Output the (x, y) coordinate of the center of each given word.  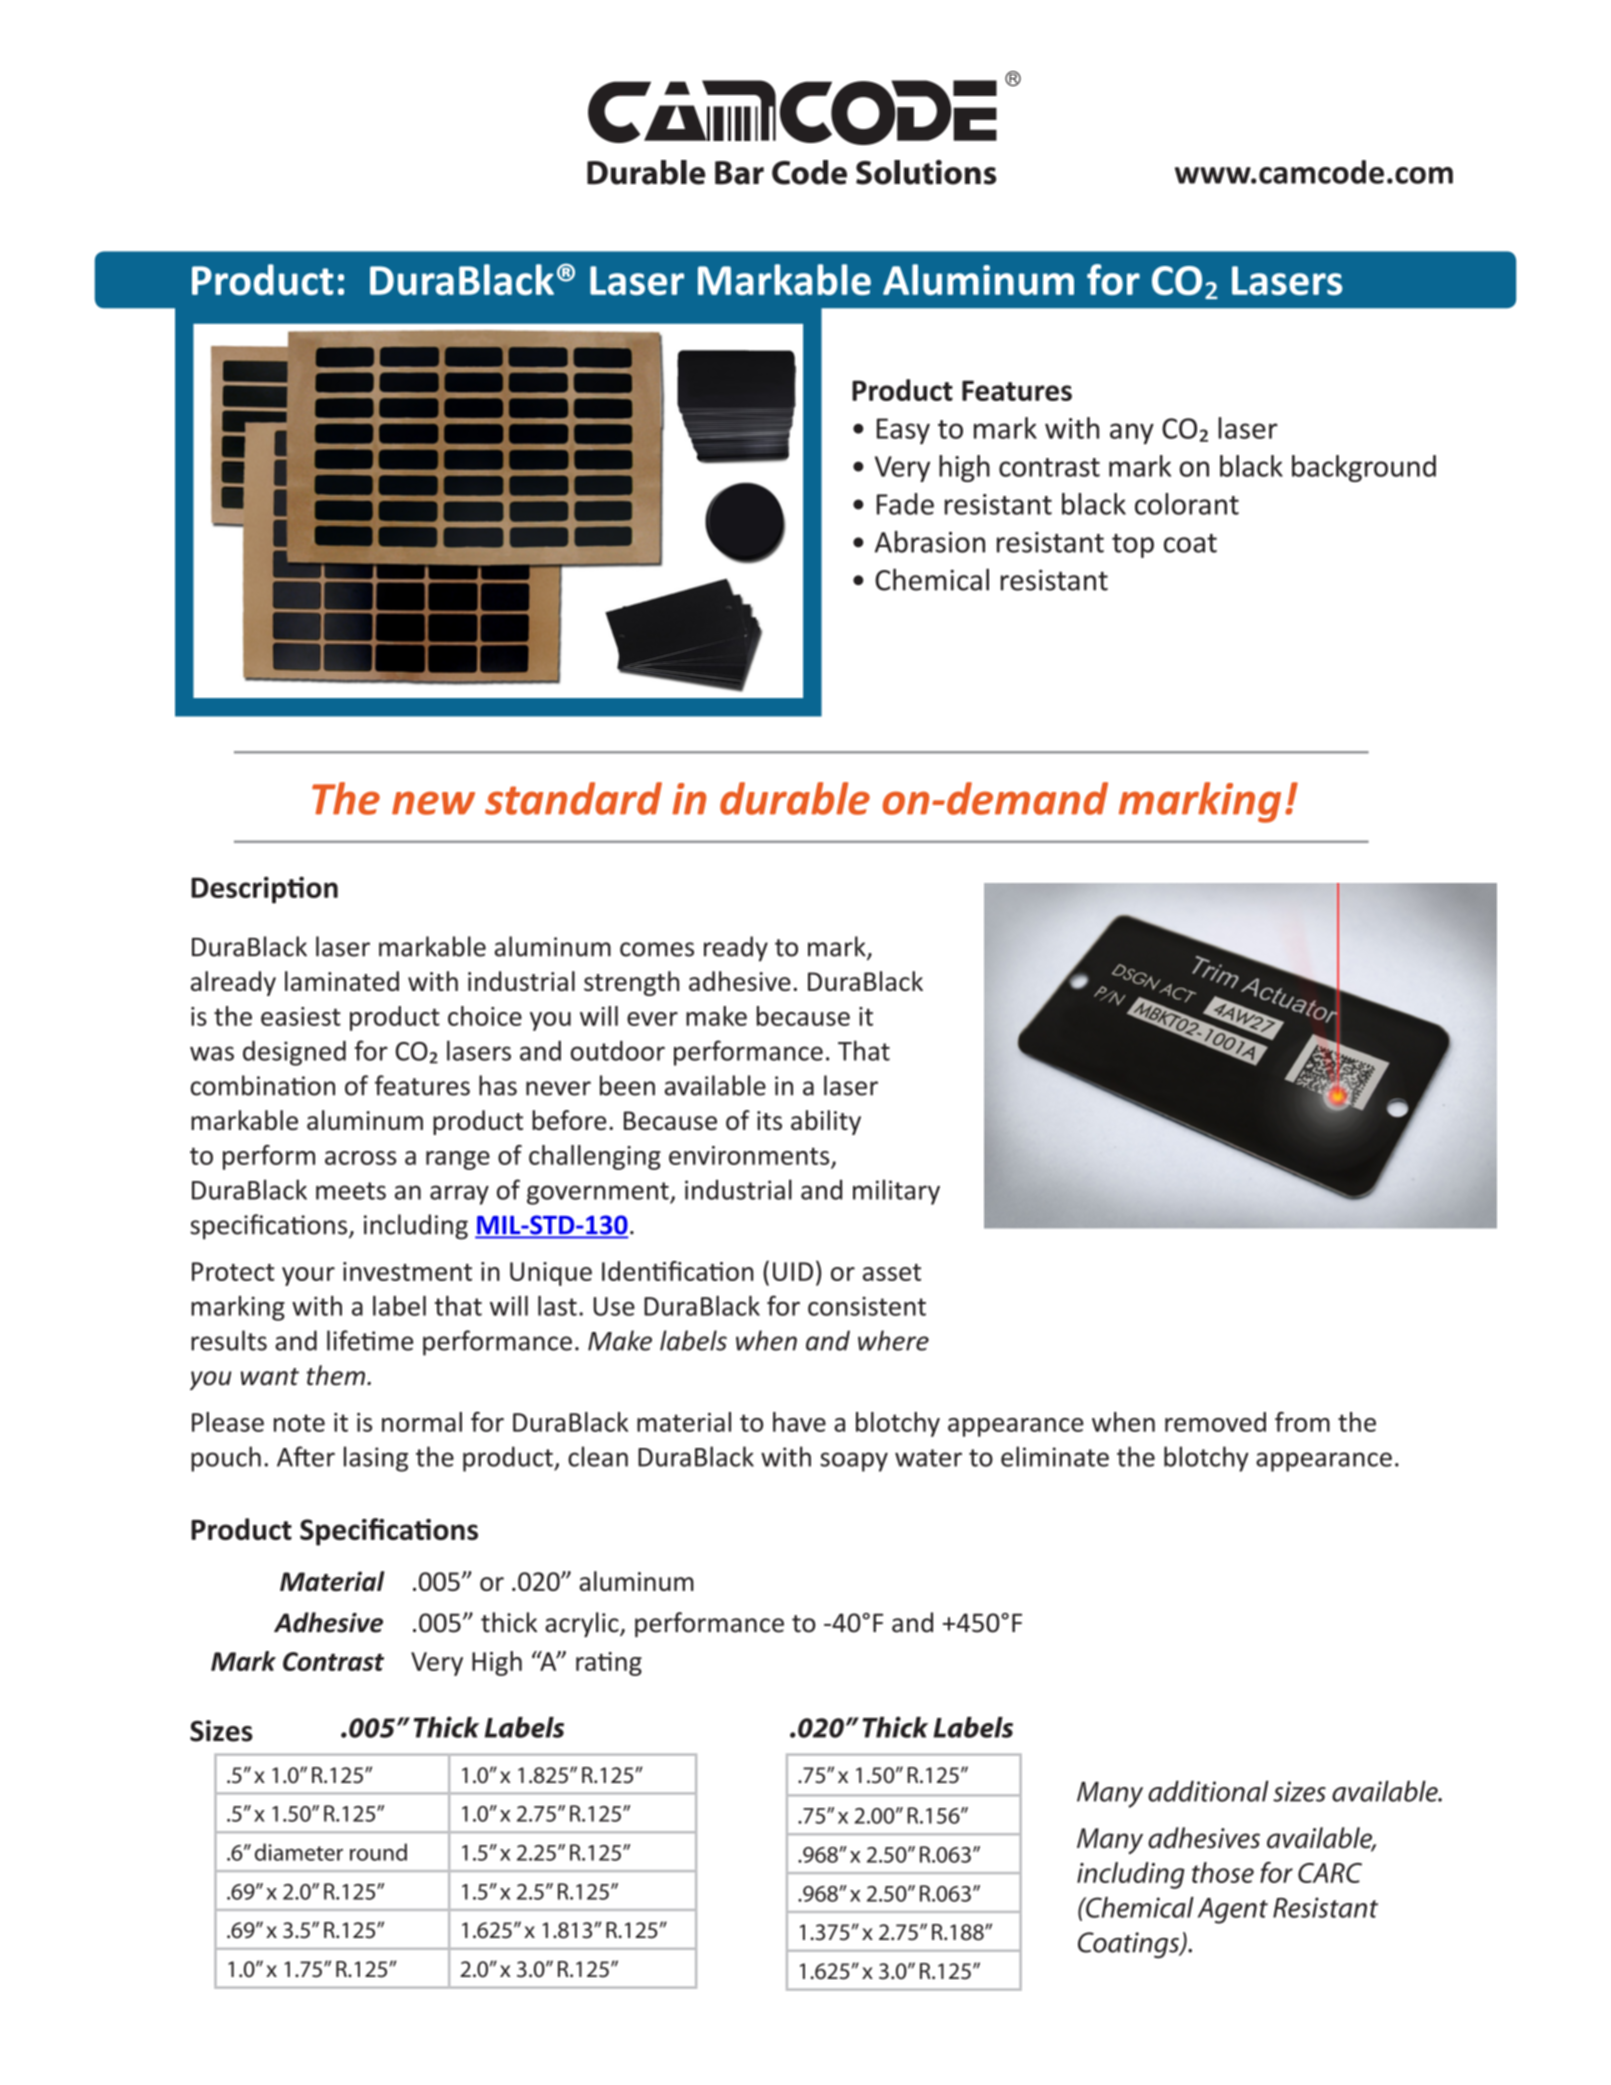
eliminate (1055, 1456)
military (896, 1192)
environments (749, 1155)
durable (795, 798)
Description (264, 890)
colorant (1187, 504)
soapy (854, 1462)
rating (609, 1664)
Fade (905, 504)
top (1133, 546)
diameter (299, 1852)
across (360, 1158)
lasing (376, 1459)
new (433, 803)
